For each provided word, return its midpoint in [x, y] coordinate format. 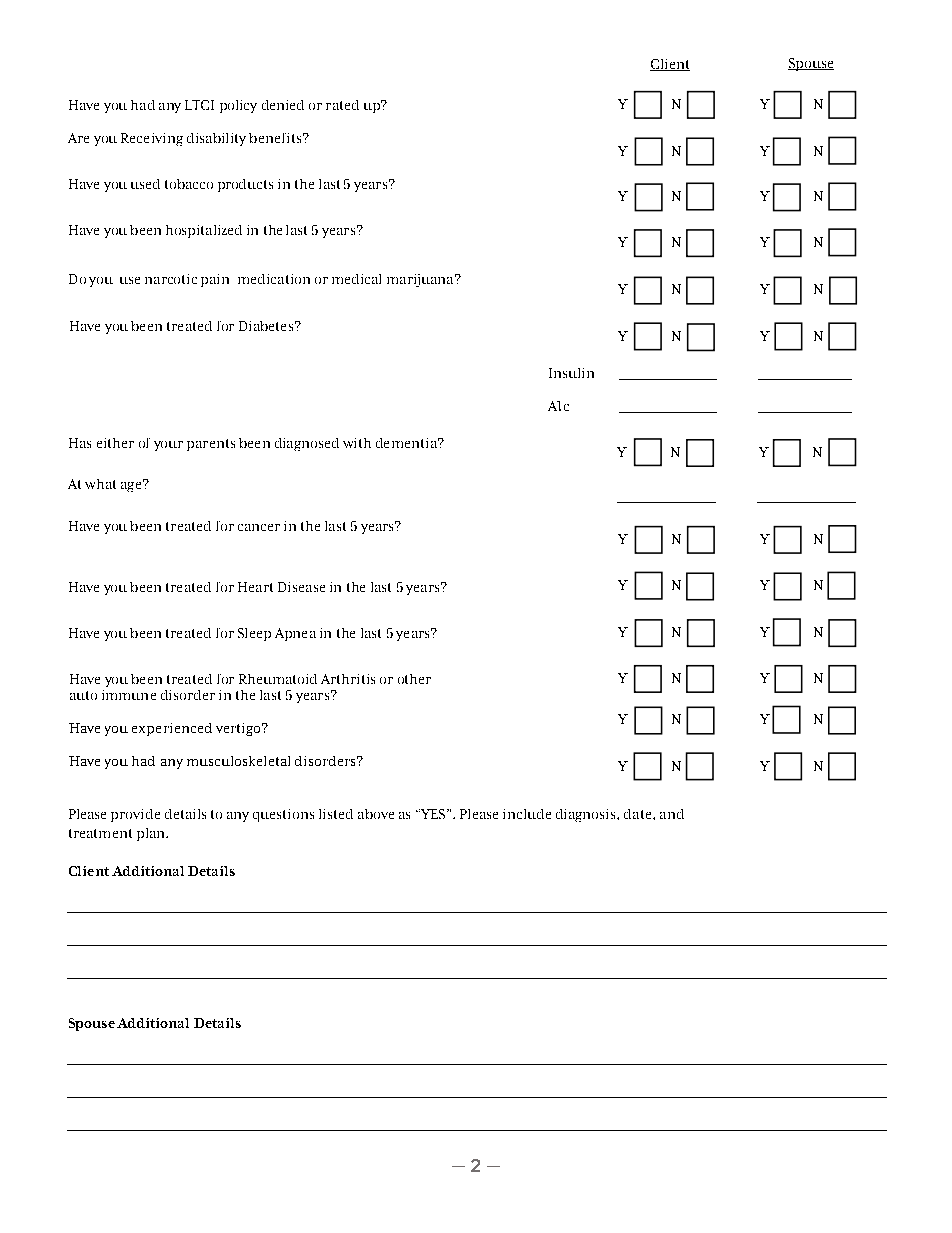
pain [215, 280]
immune [129, 695]
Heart [255, 587]
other [414, 679]
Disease [301, 587]
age [132, 486]
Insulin [571, 373]
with [357, 443]
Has [80, 443]
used [145, 184]
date [639, 814]
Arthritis [348, 679]
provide [135, 815]
